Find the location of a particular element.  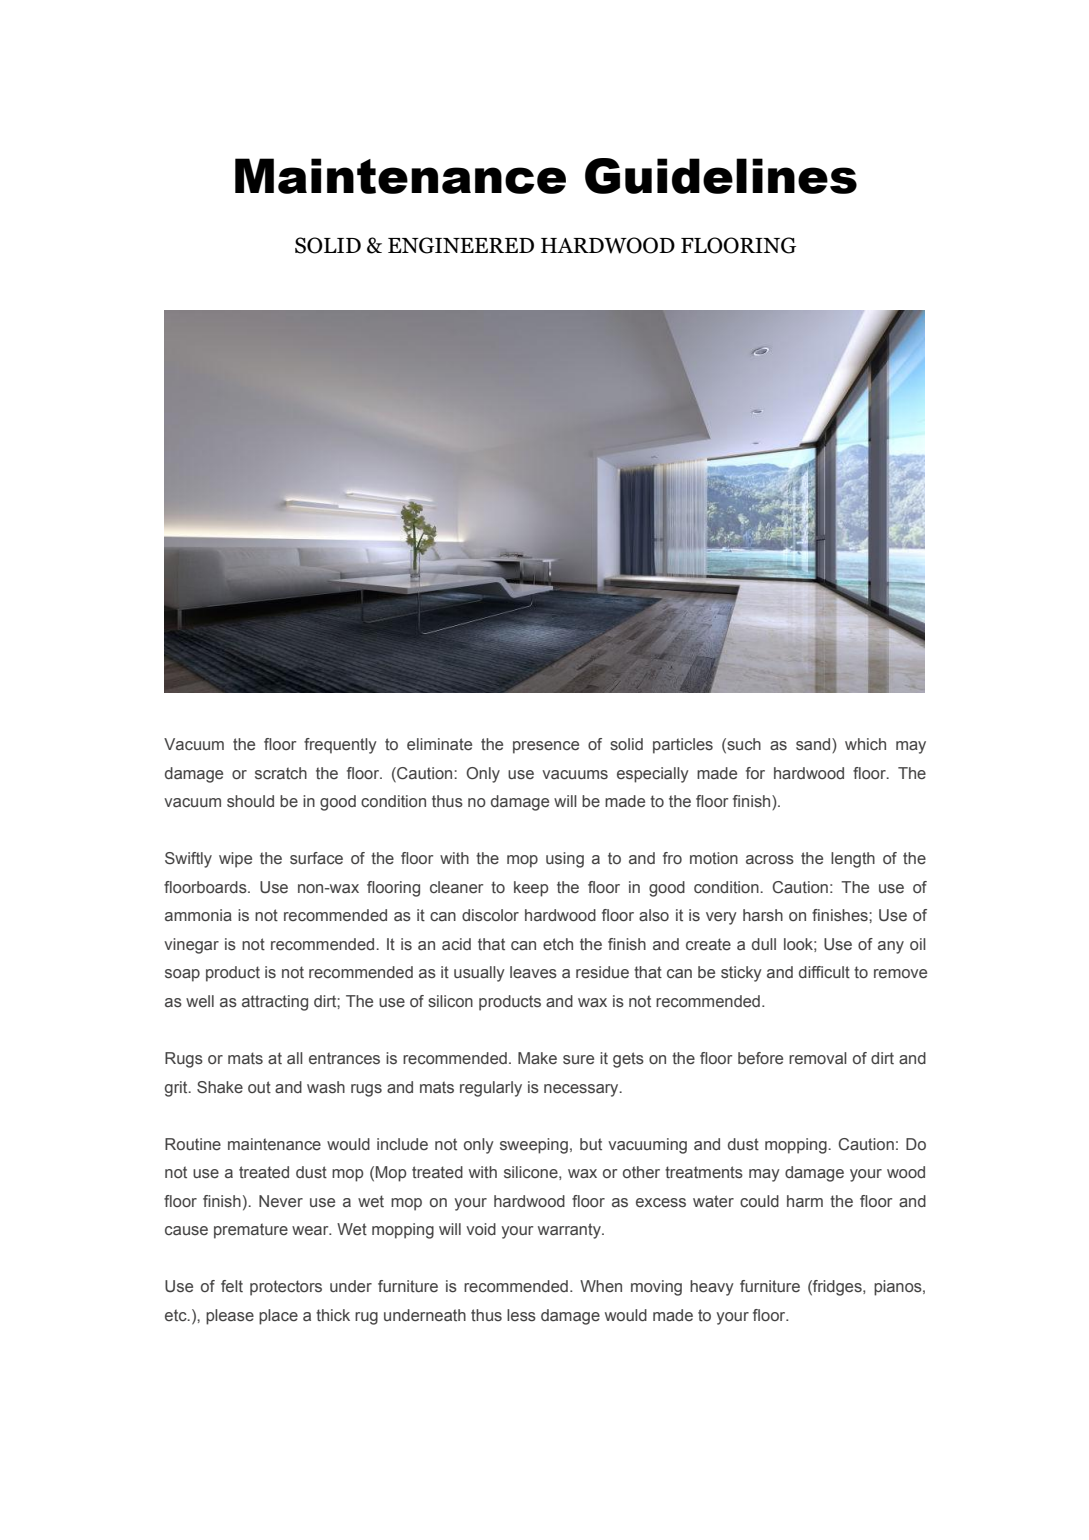

which is located at coordinates (865, 744).
